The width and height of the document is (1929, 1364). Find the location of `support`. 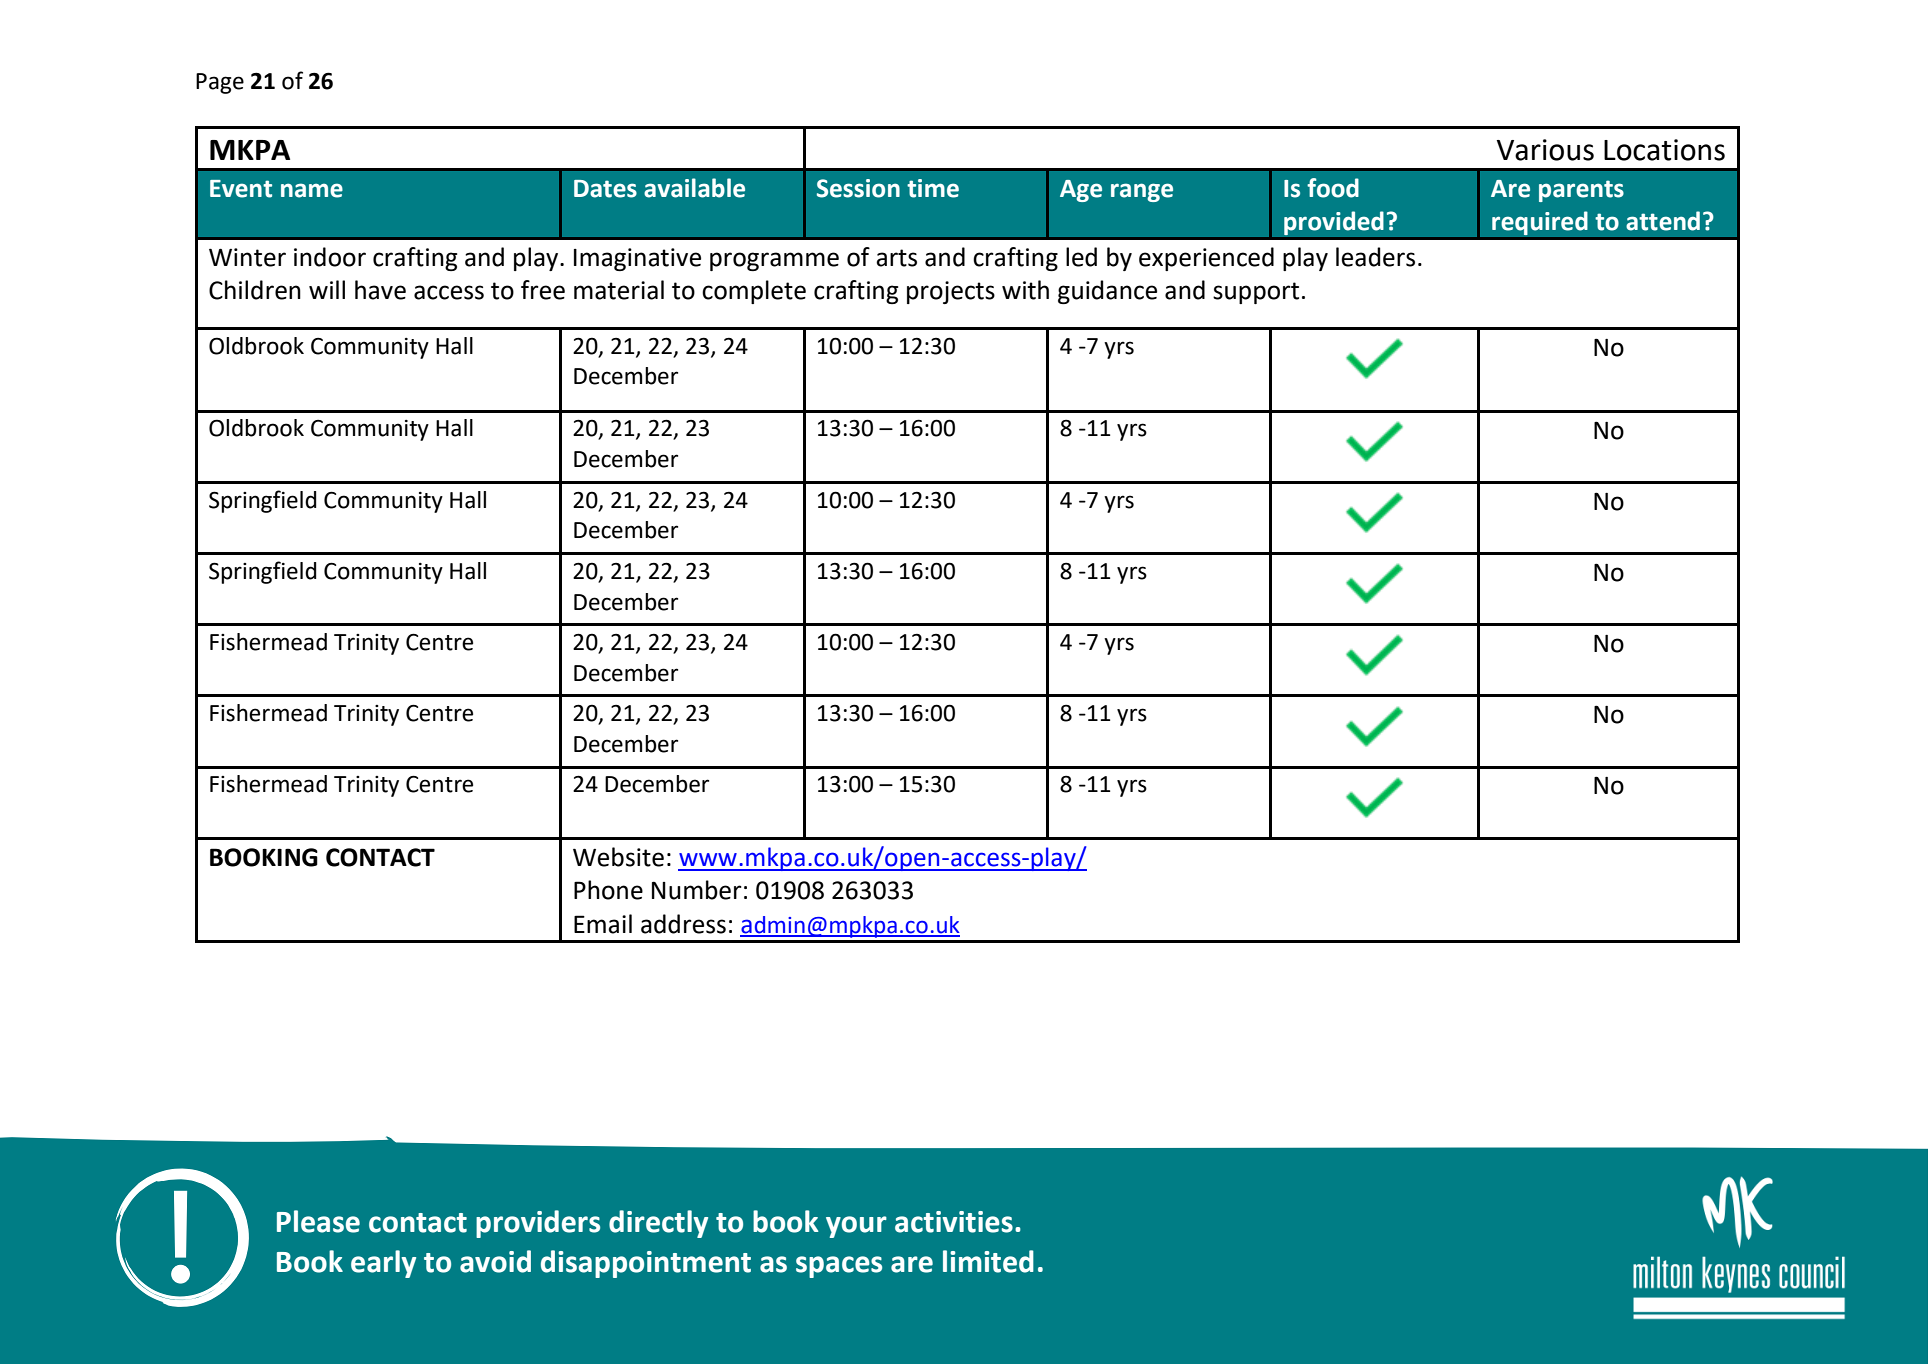

support is located at coordinates (1256, 293).
